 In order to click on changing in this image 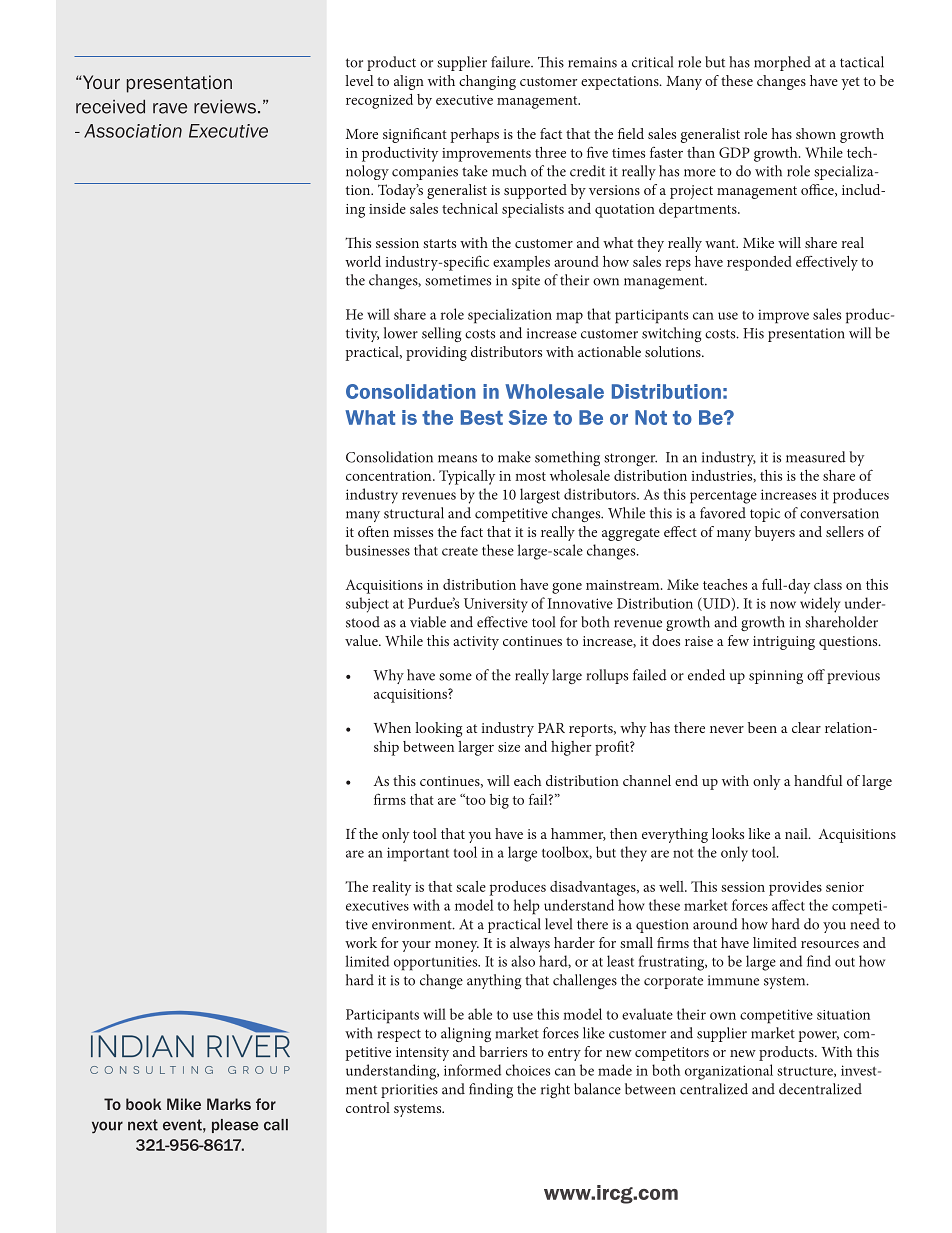, I will do `click(487, 82)`.
